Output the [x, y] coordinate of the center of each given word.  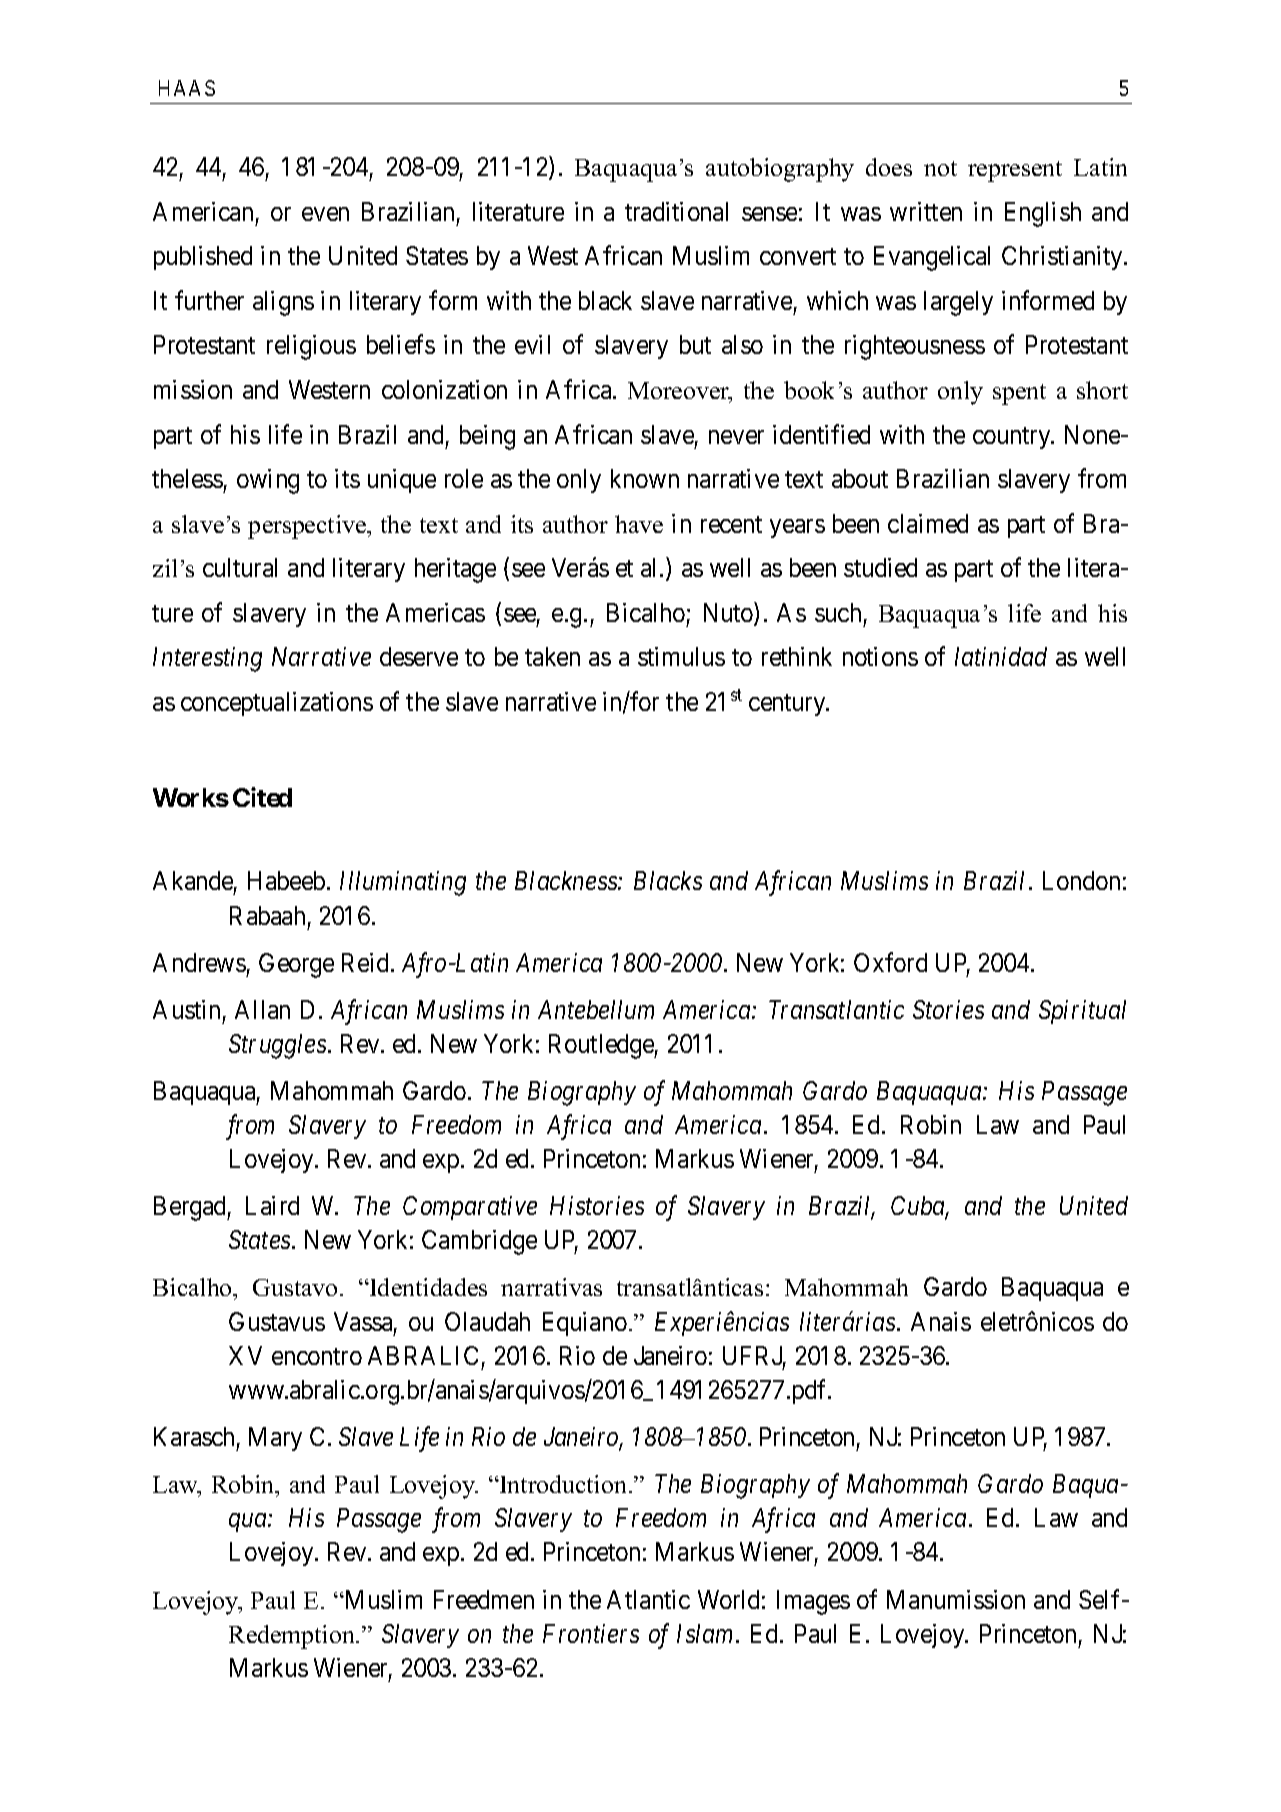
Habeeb [286, 880]
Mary [275, 1439]
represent [1015, 171]
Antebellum [596, 1009]
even [325, 214]
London [1081, 880]
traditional [676, 211]
